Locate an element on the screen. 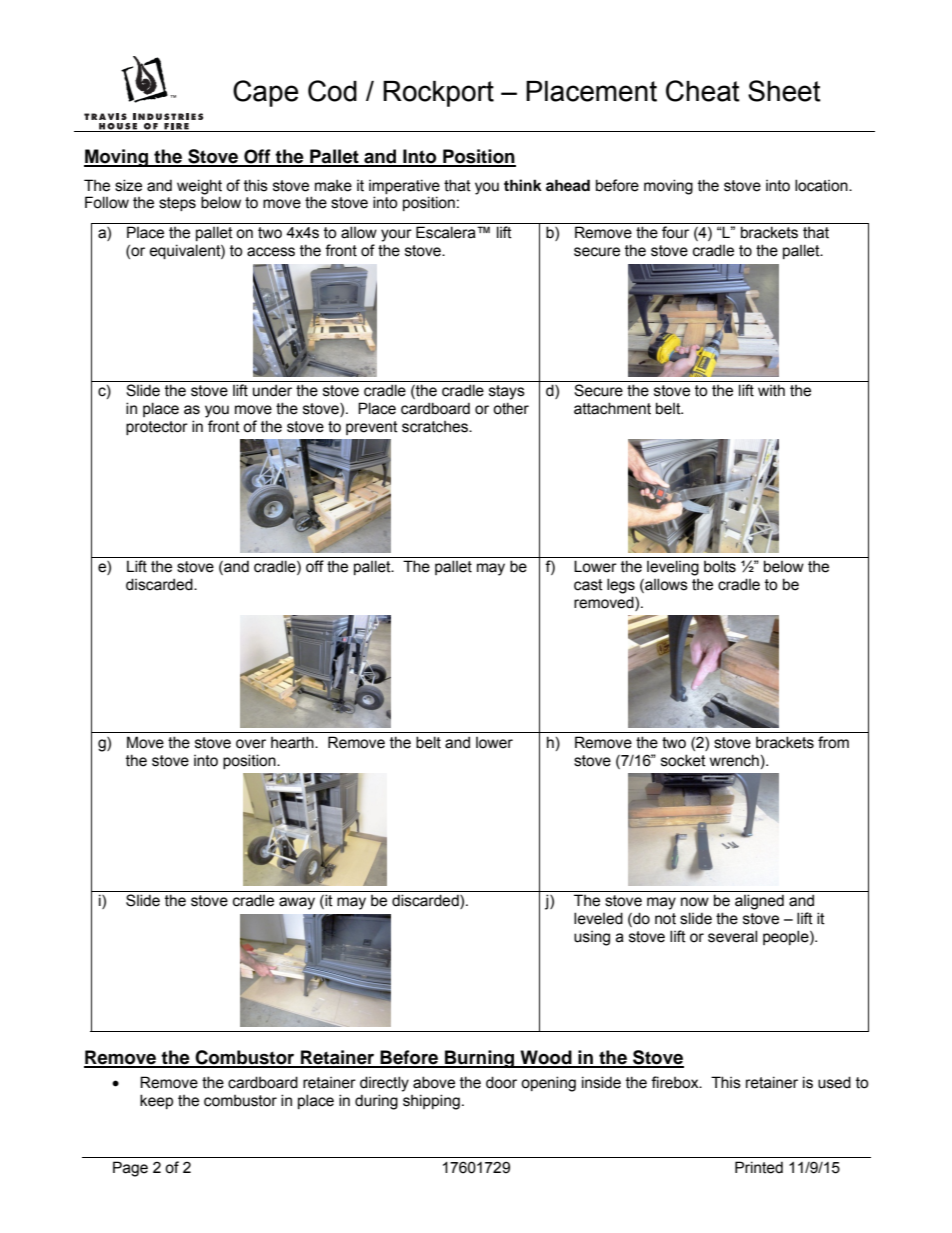 Image resolution: width=952 pixels, height=1233 pixels. Printed is located at coordinates (759, 1167).
